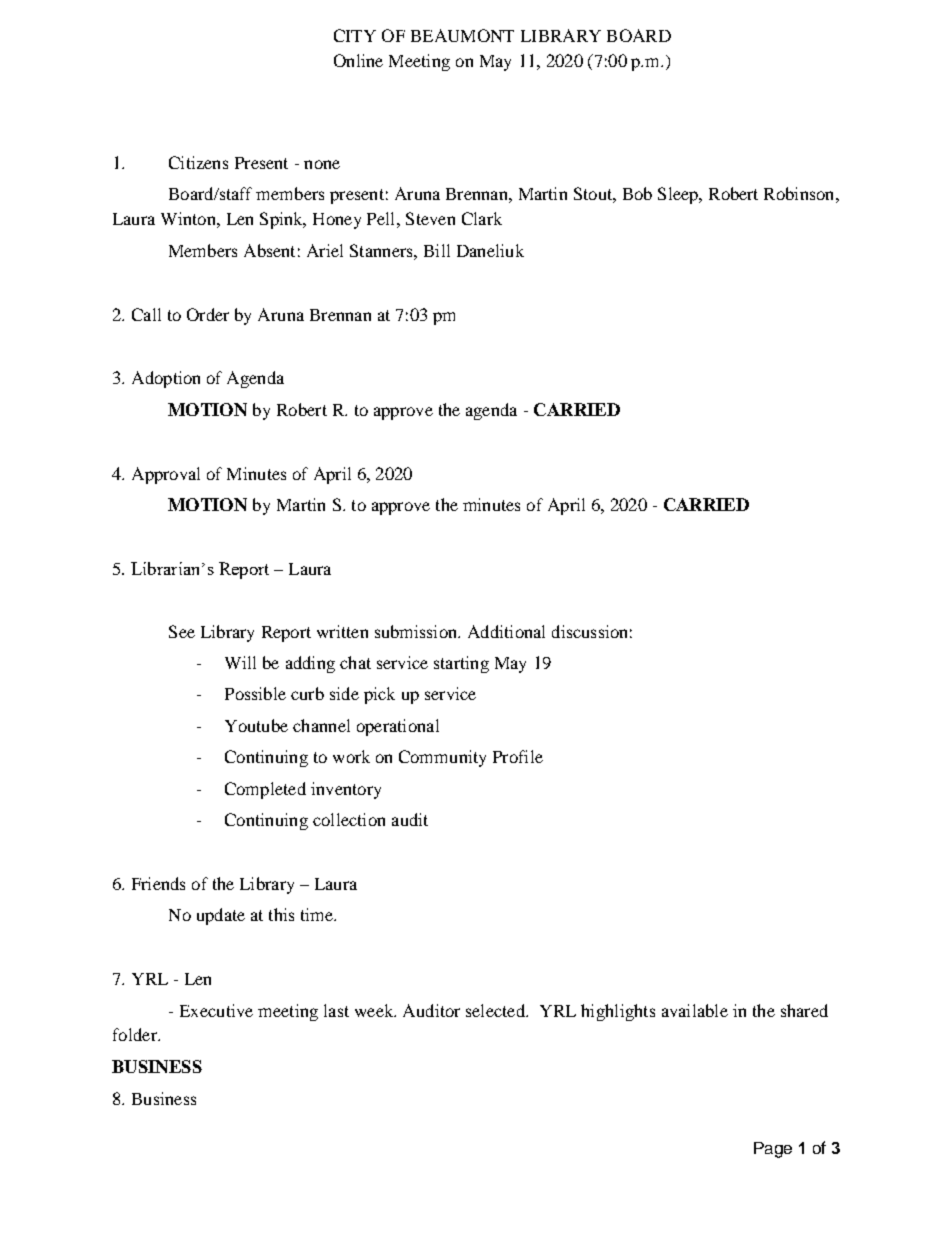  What do you see at coordinates (182, 631) in the document?
I see `See` at bounding box center [182, 631].
